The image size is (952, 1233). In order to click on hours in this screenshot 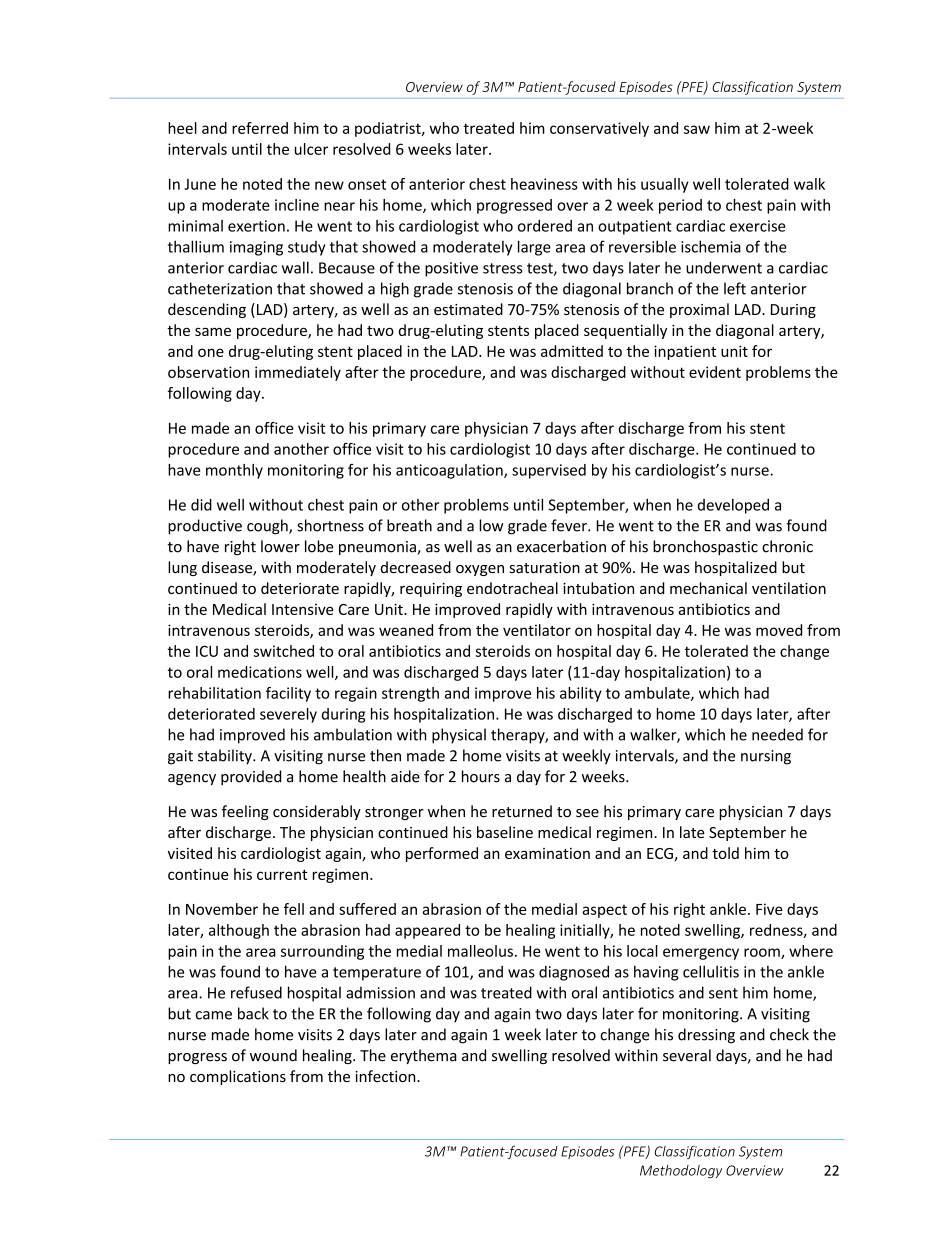, I will do `click(481, 776)`.
